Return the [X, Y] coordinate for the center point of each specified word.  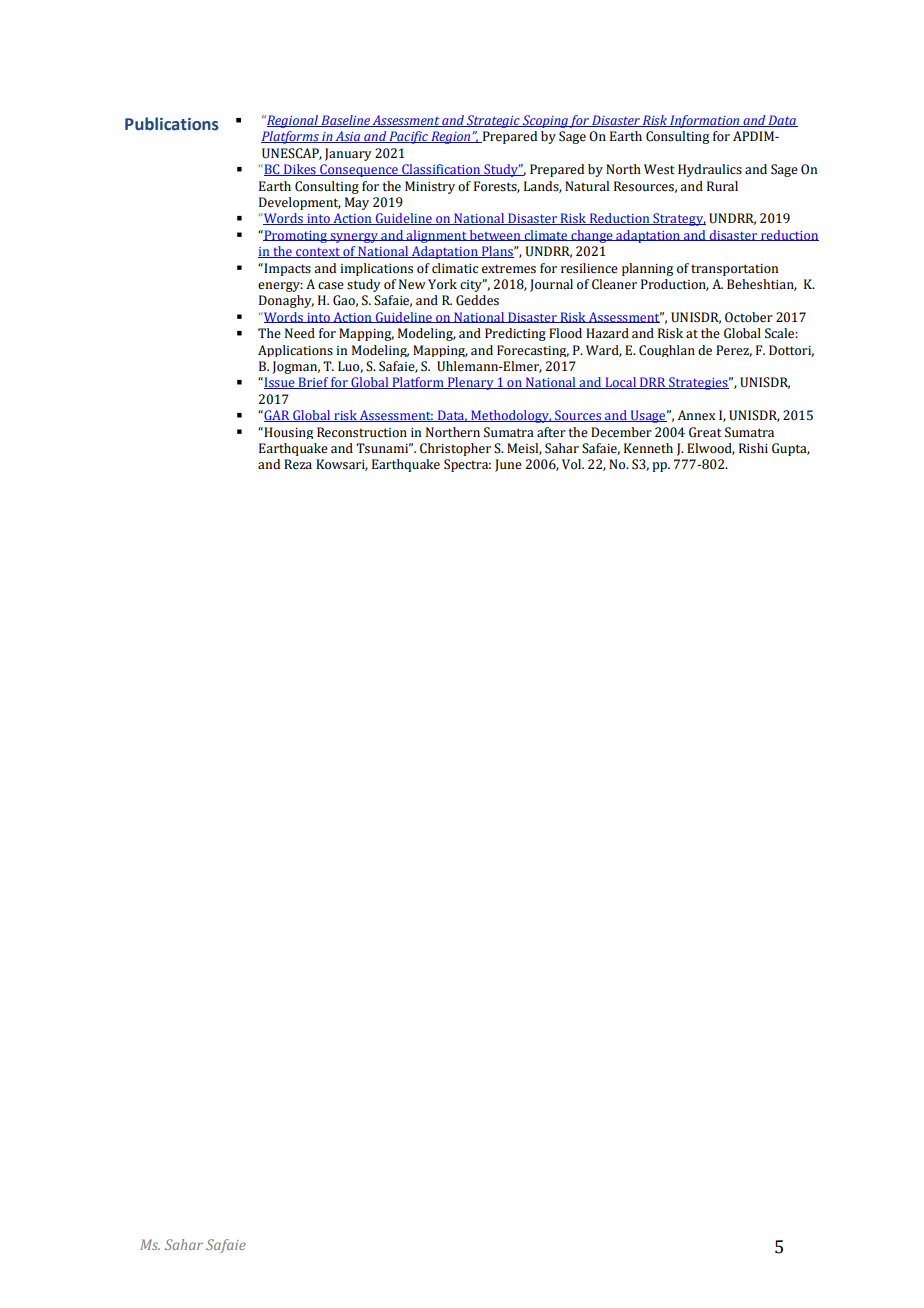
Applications [295, 351]
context [318, 253]
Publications [172, 124]
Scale [780, 333]
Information [705, 121]
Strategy [678, 219]
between [495, 235]
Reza [298, 464]
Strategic [493, 121]
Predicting [515, 334]
